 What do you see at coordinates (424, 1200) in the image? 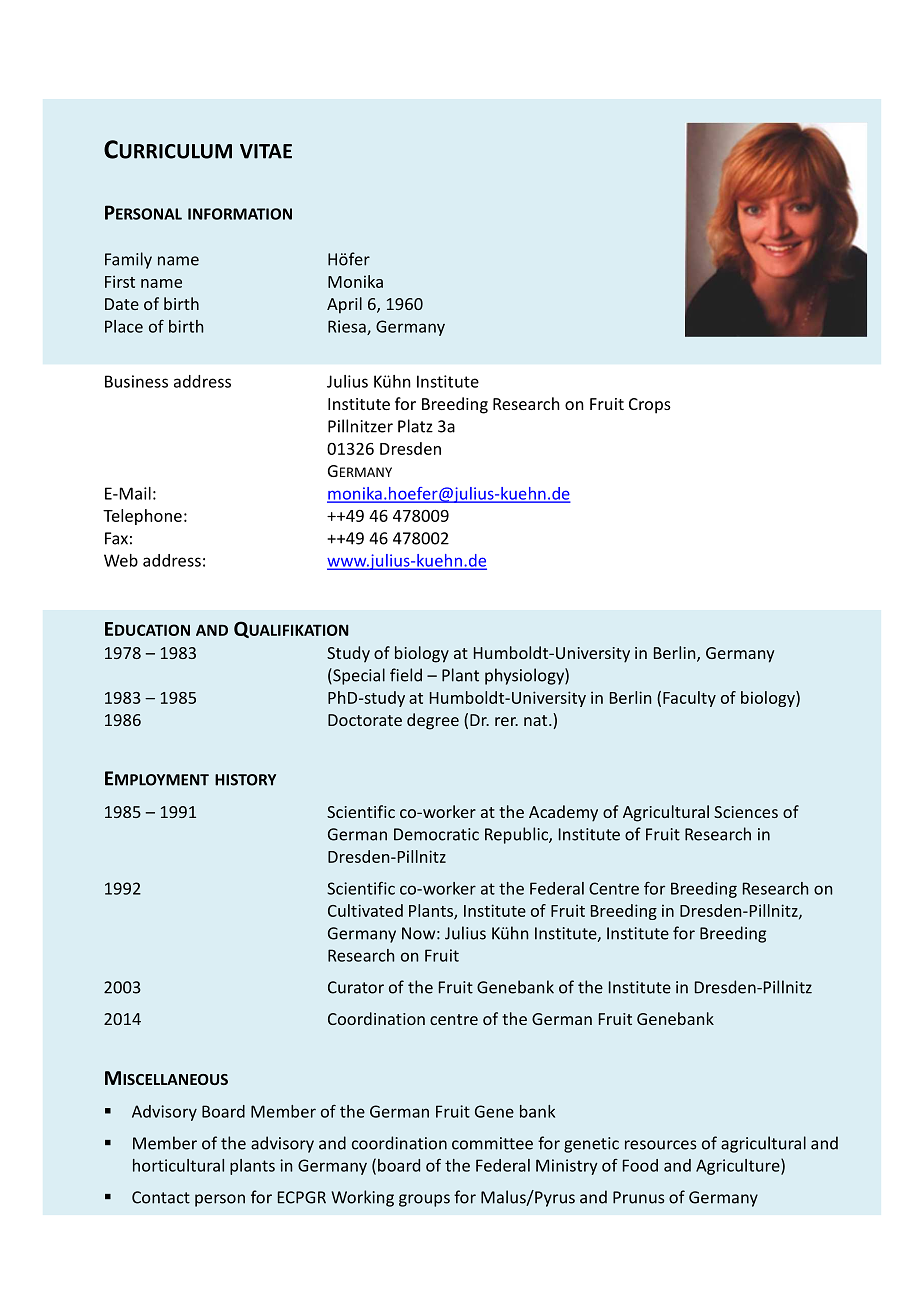
I see `groups` at bounding box center [424, 1200].
